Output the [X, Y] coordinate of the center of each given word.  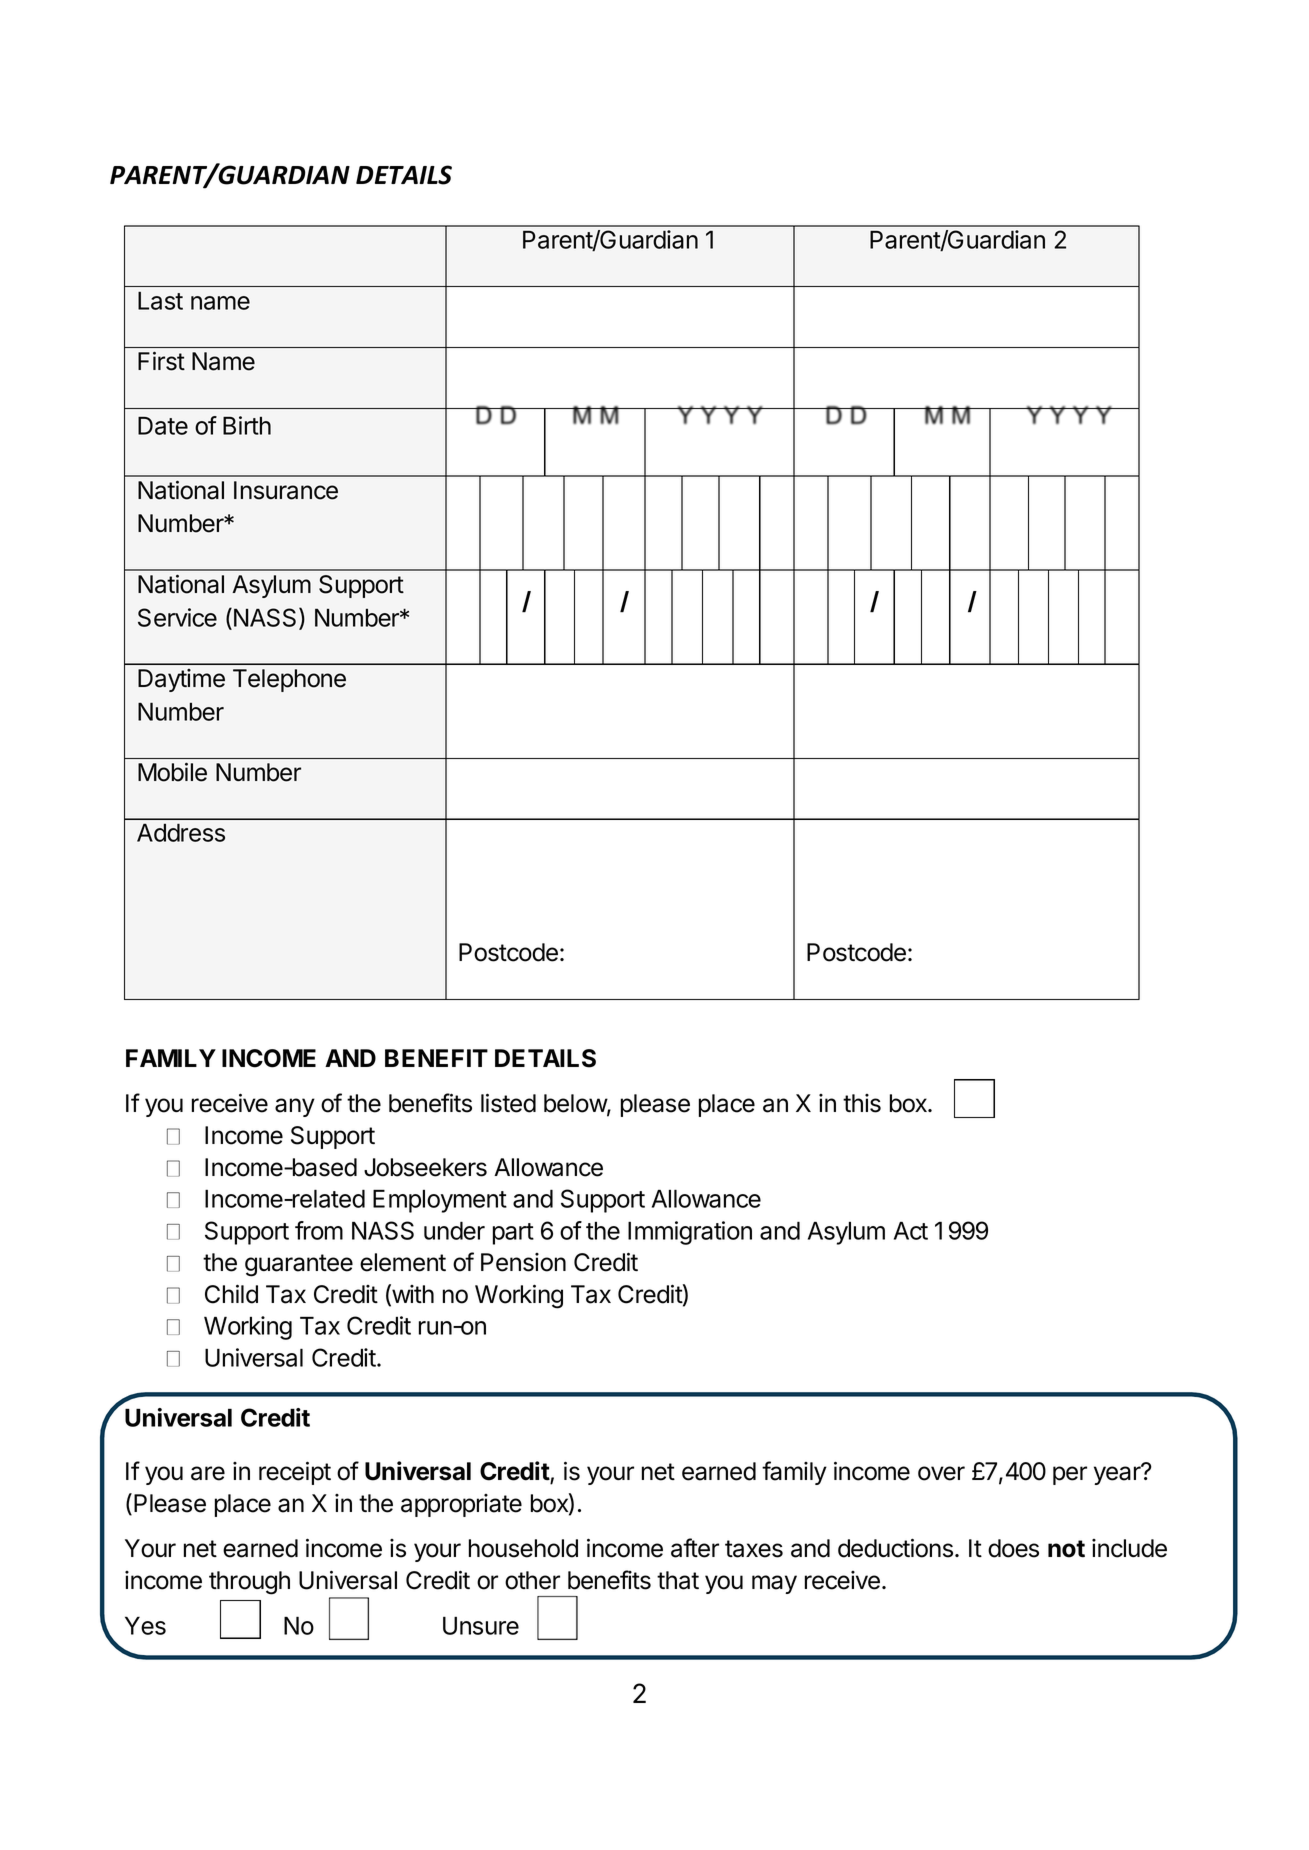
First [161, 361]
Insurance [286, 490]
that [678, 1580]
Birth [247, 425]
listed [508, 1103]
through [249, 1583]
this [862, 1103]
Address [181, 832]
